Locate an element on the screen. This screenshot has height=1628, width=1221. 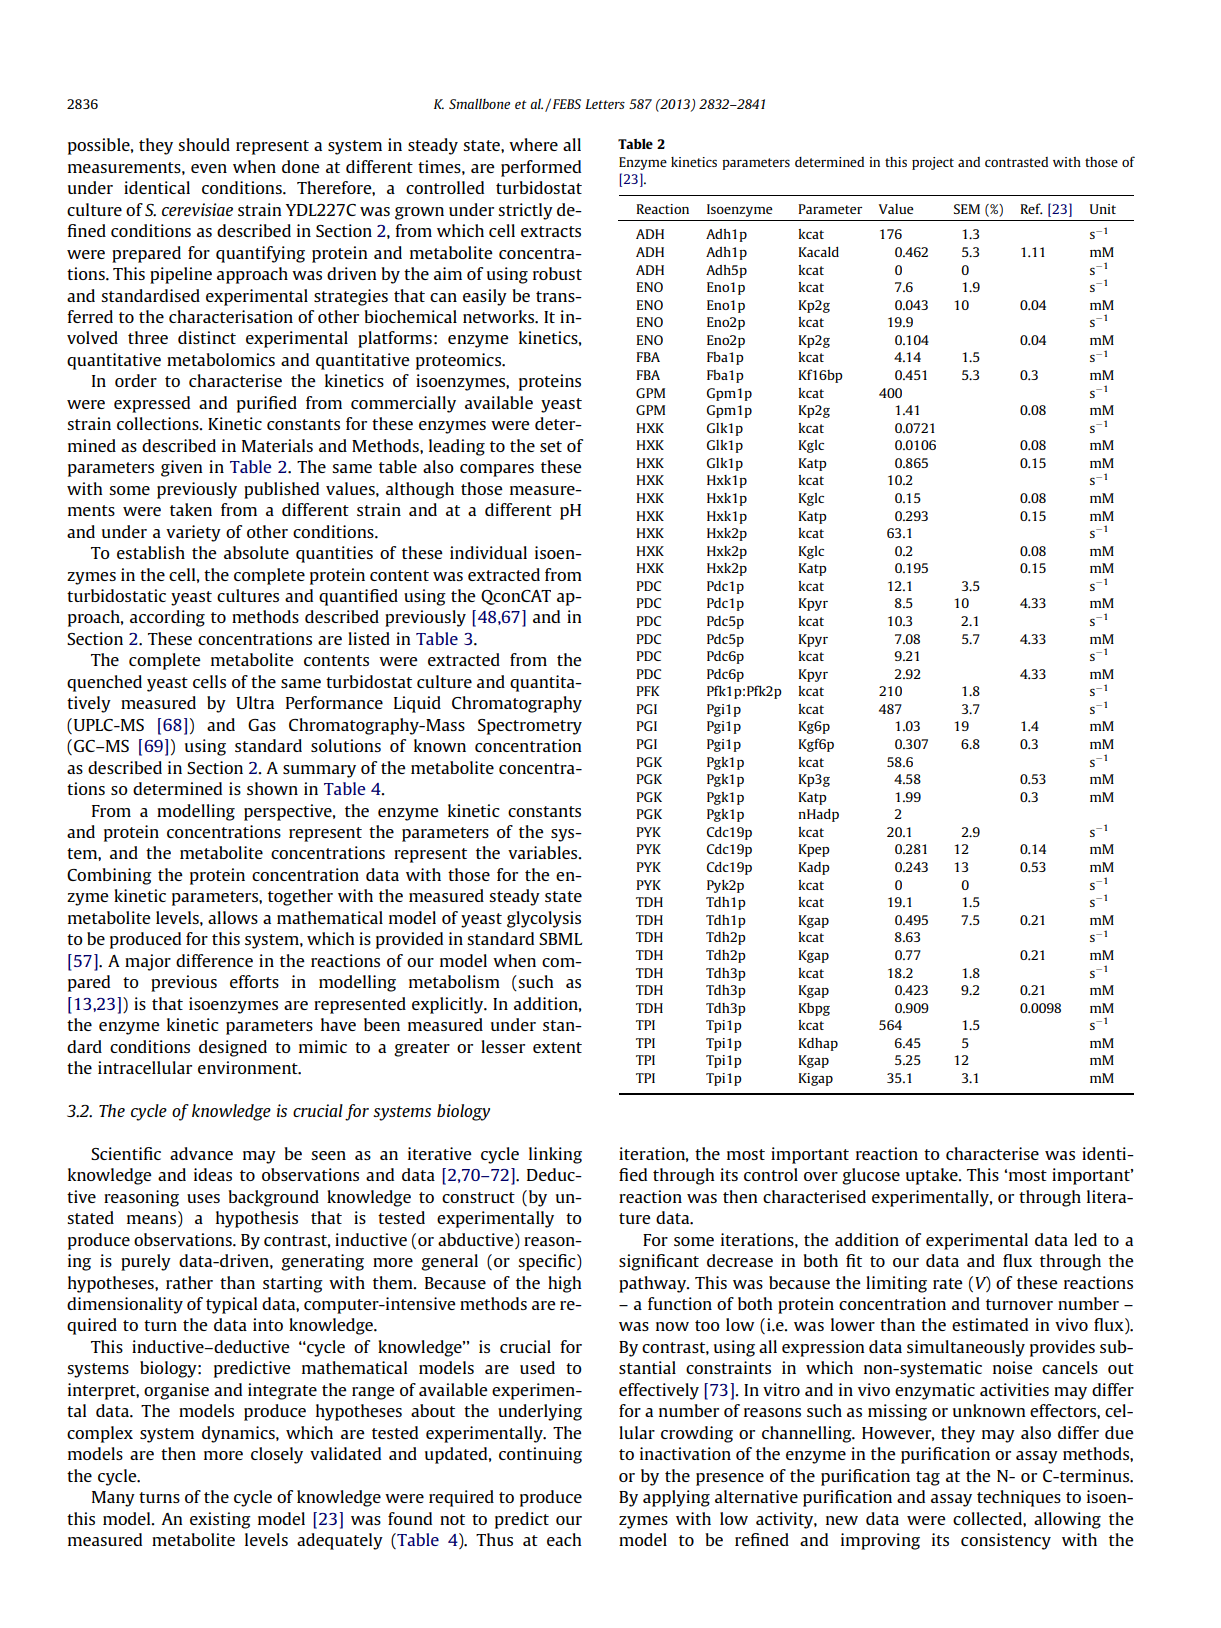
applying is located at coordinates (676, 1498).
